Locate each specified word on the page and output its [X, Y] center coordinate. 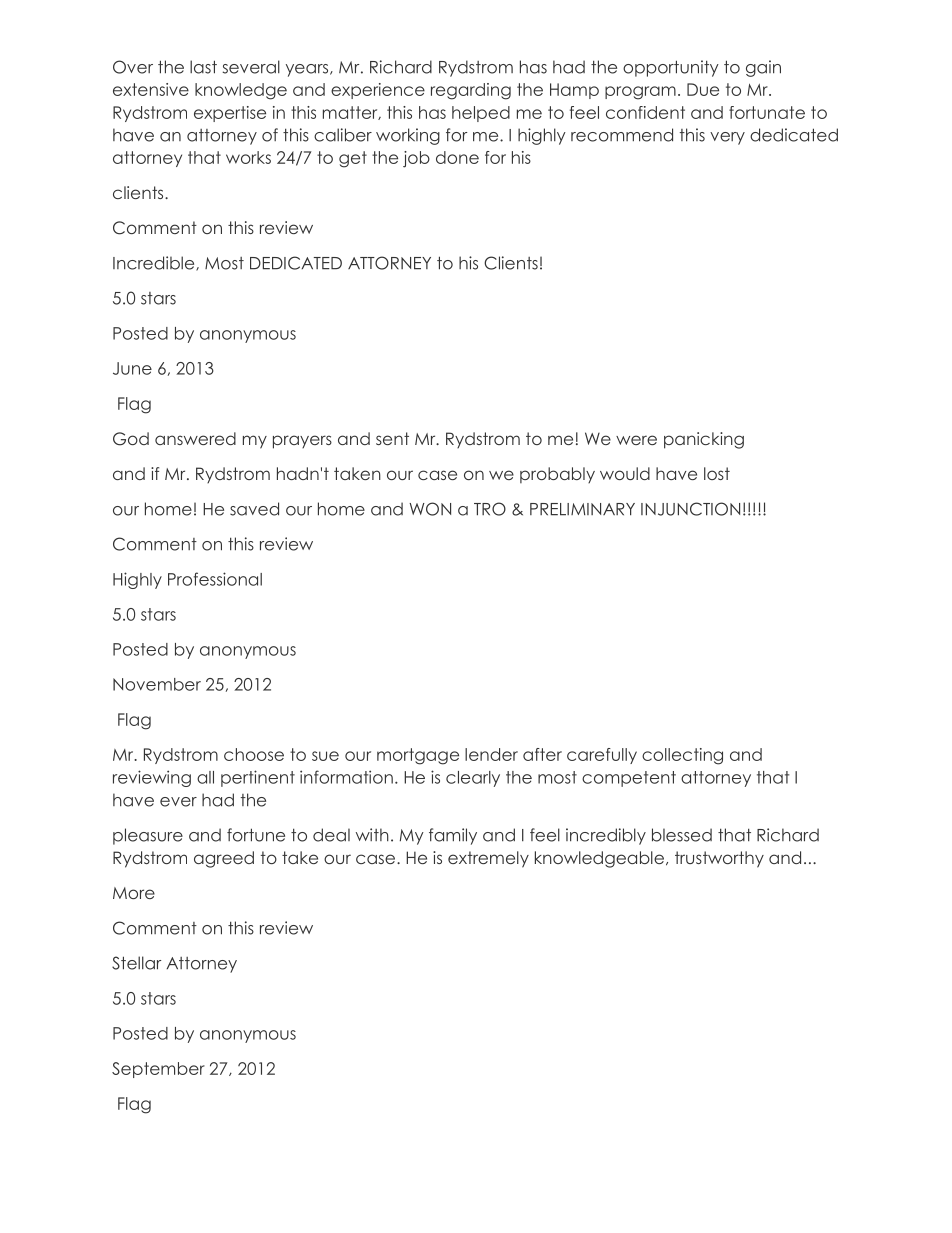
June [132, 368]
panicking [704, 440]
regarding [471, 91]
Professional [215, 579]
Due [703, 89]
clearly [473, 779]
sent [392, 438]
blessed [682, 835]
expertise [230, 114]
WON [430, 509]
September [158, 1070]
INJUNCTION [690, 509]
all [205, 777]
